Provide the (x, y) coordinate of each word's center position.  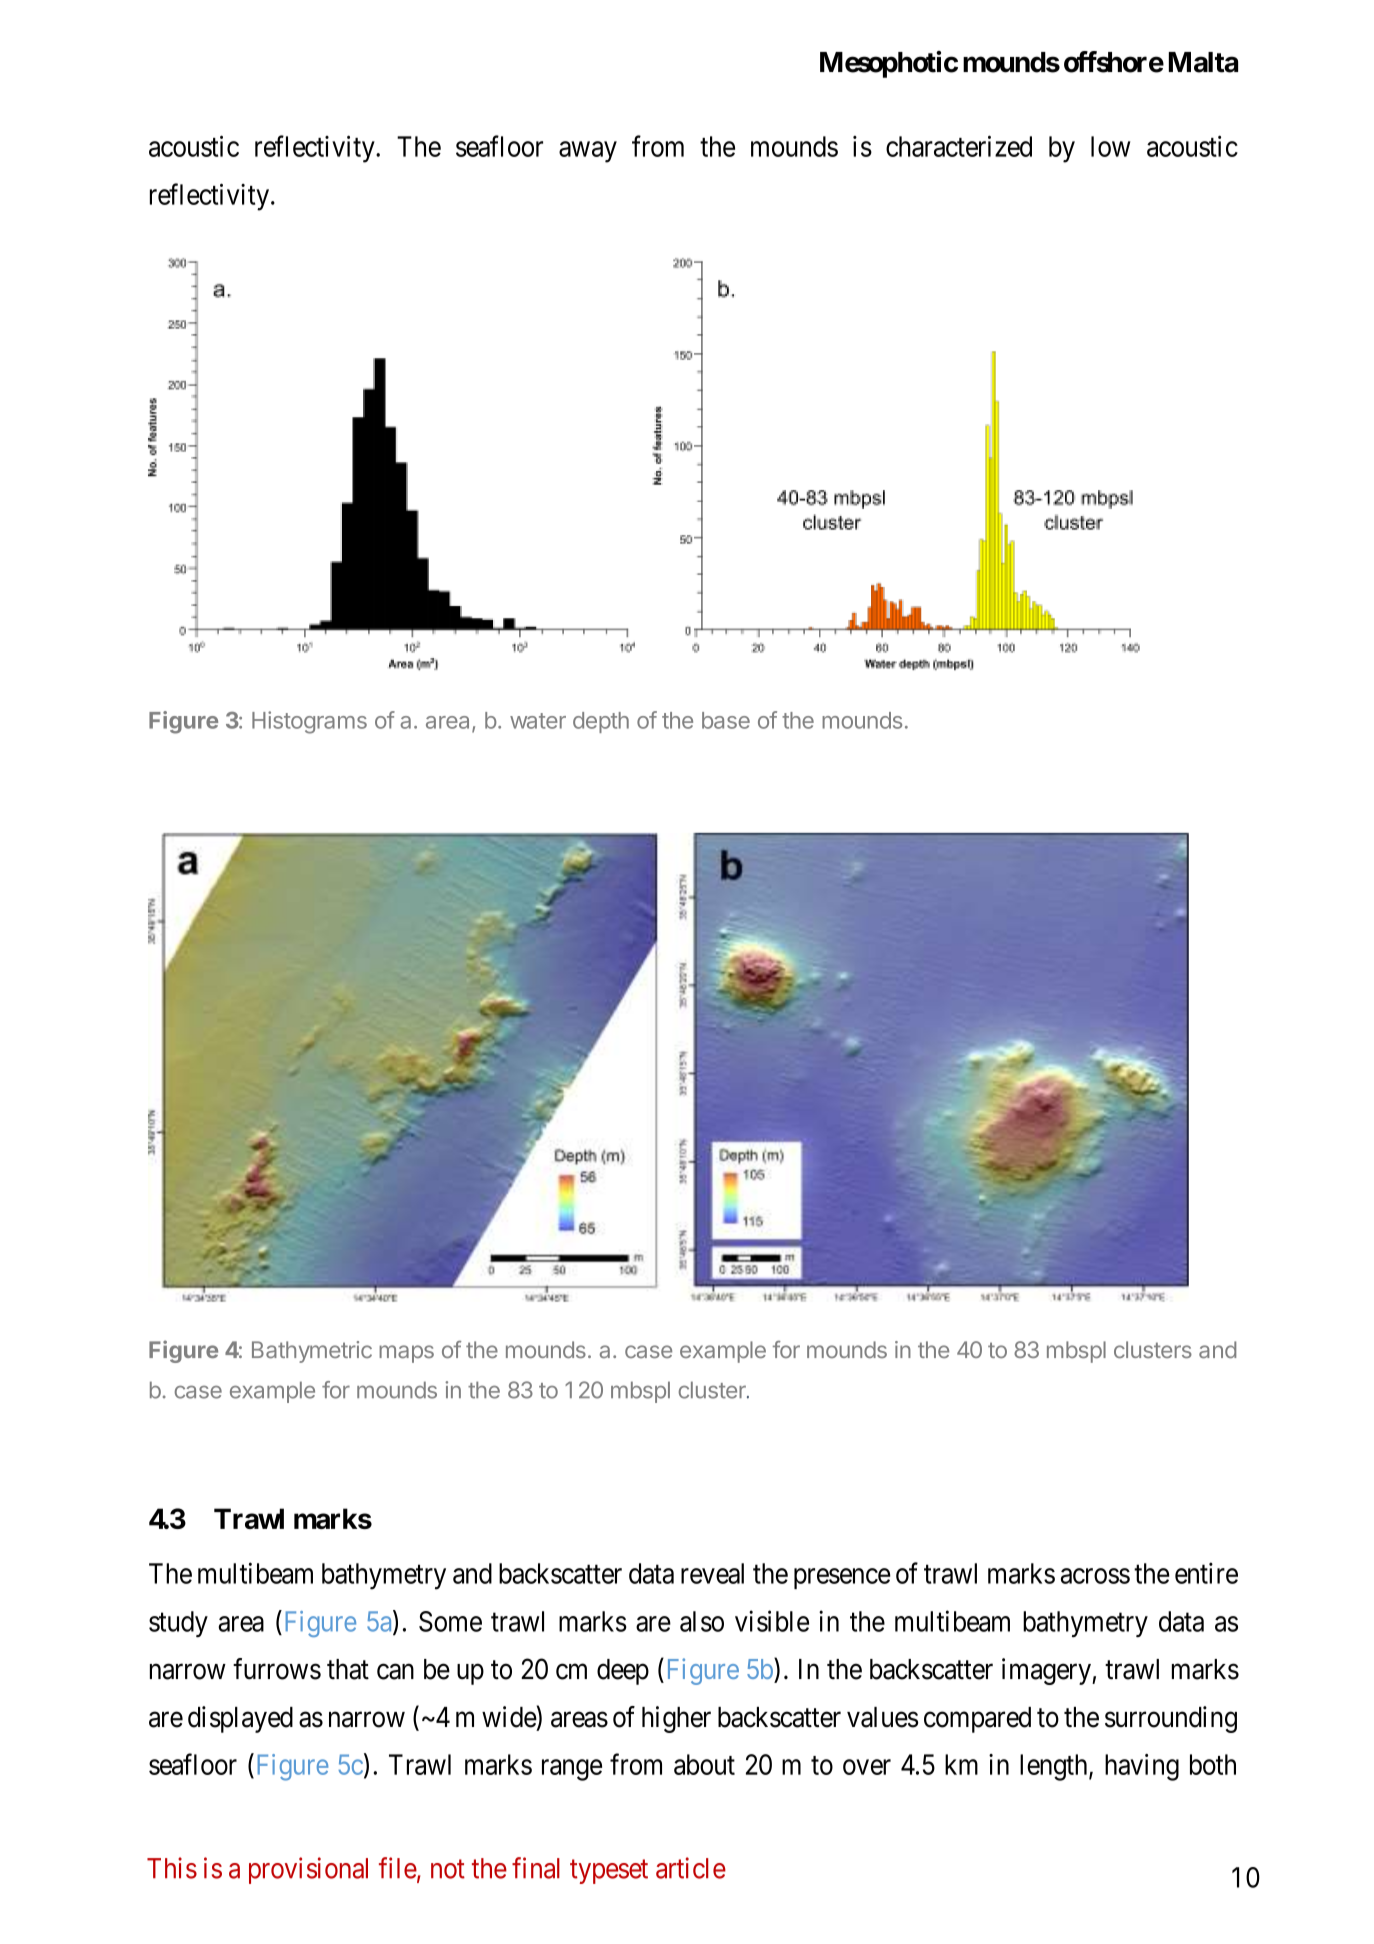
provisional (308, 1870)
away (588, 152)
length (1055, 1767)
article (691, 1868)
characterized (959, 146)
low (1110, 146)
